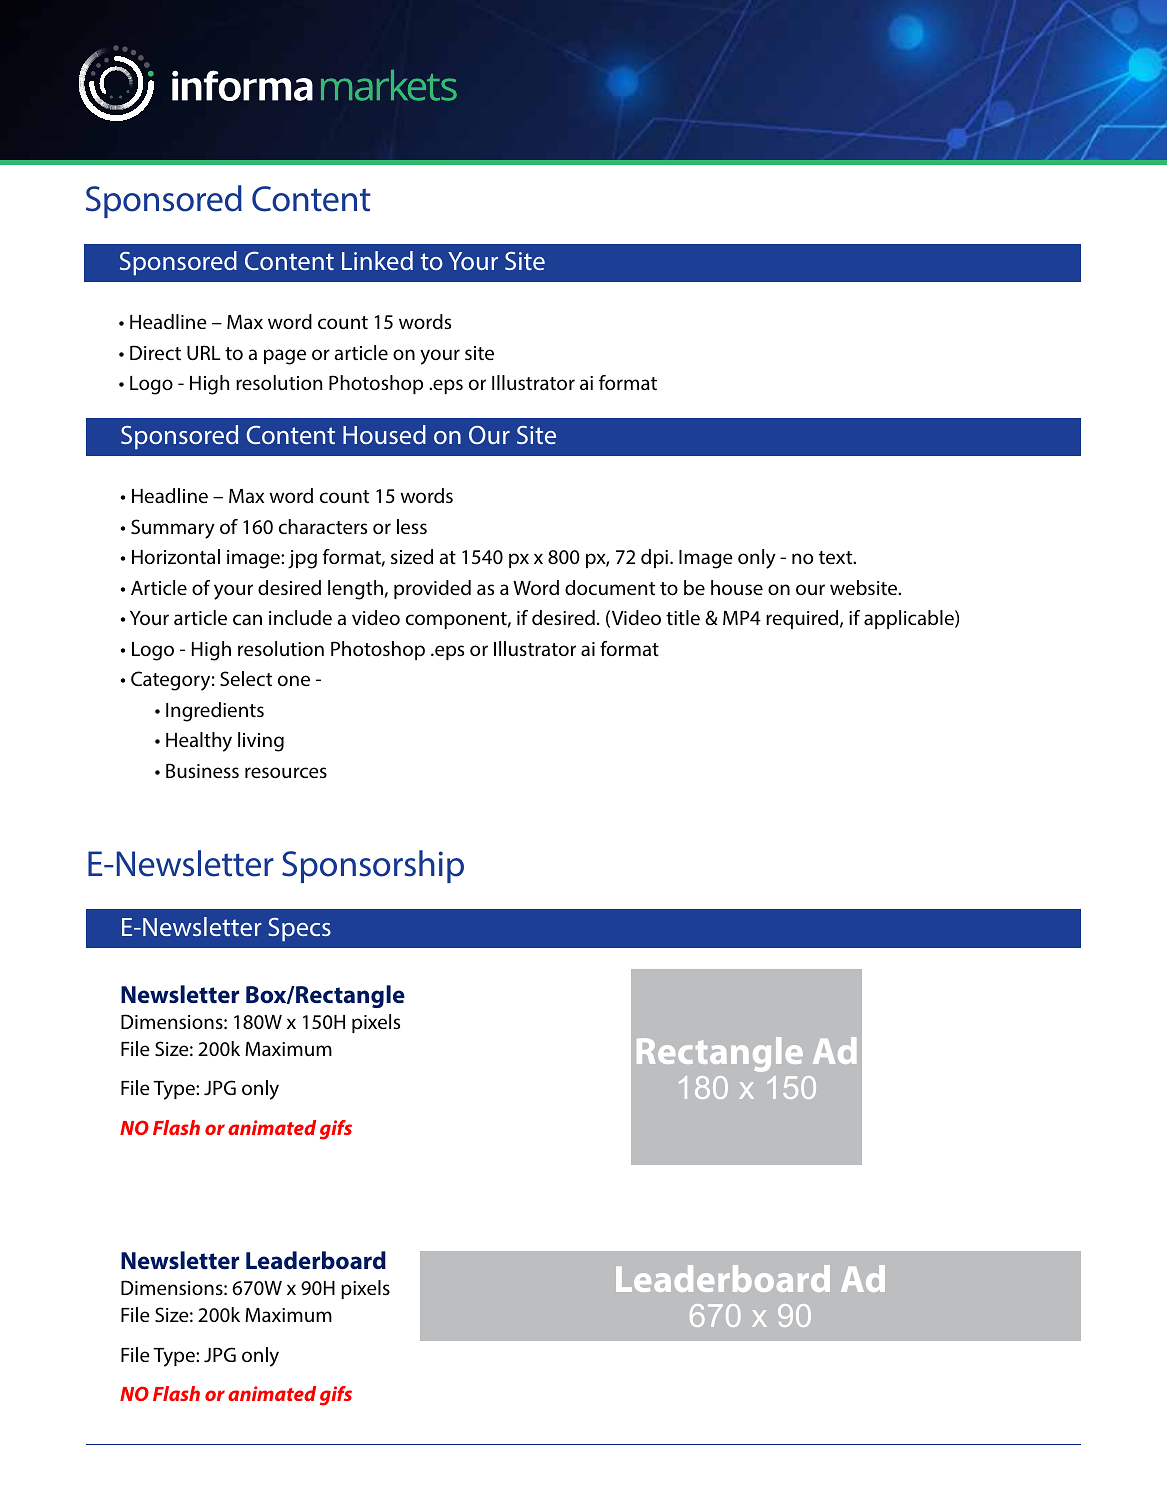  What do you see at coordinates (656, 558) in the screenshot?
I see `dpi` at bounding box center [656, 558].
